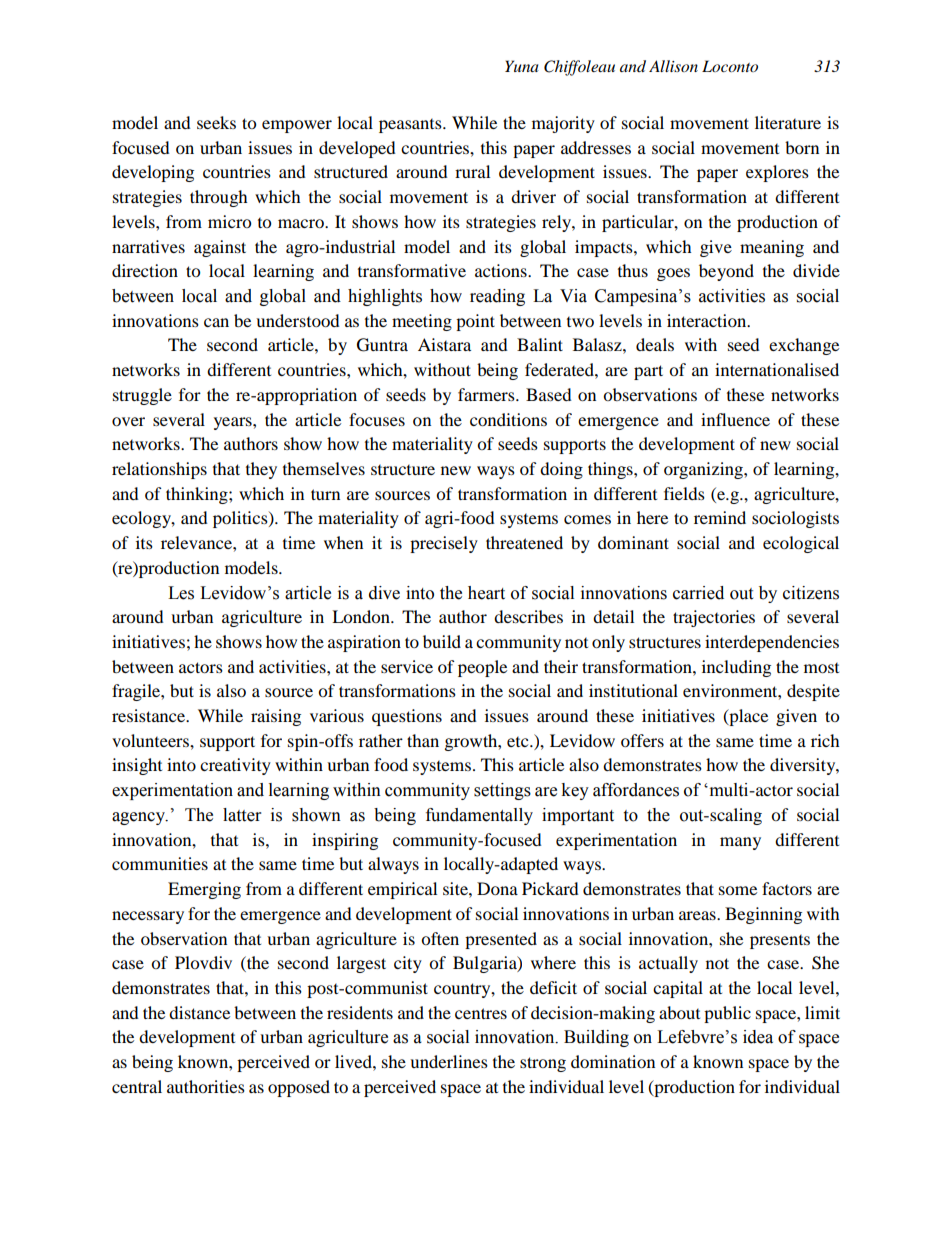  What do you see at coordinates (199, 1012) in the screenshot?
I see `distance` at bounding box center [199, 1012].
